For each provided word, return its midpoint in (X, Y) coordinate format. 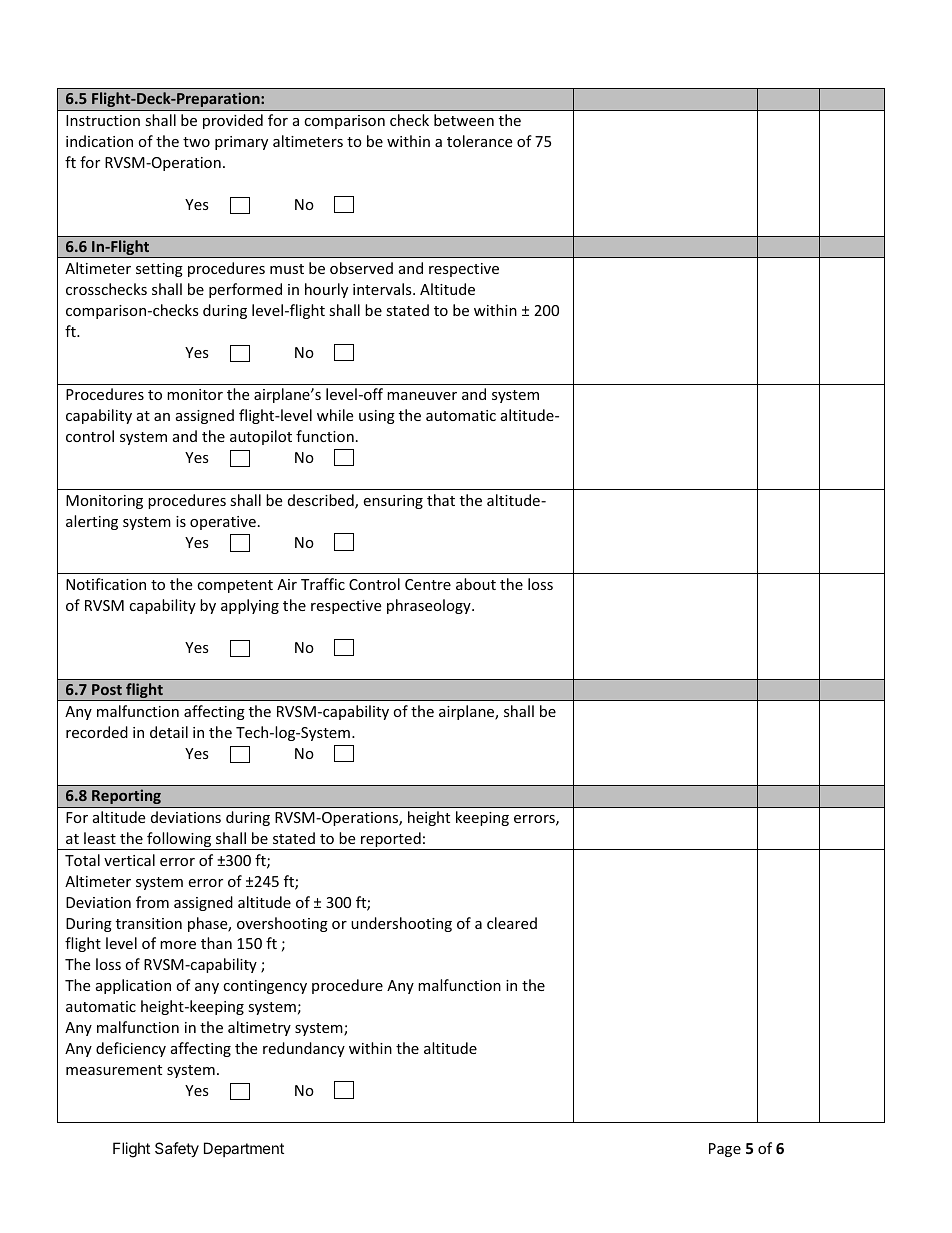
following (179, 841)
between (464, 120)
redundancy (304, 1049)
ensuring (393, 502)
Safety (177, 1149)
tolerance (479, 141)
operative (223, 523)
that (441, 500)
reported (391, 841)
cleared (512, 923)
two (196, 142)
